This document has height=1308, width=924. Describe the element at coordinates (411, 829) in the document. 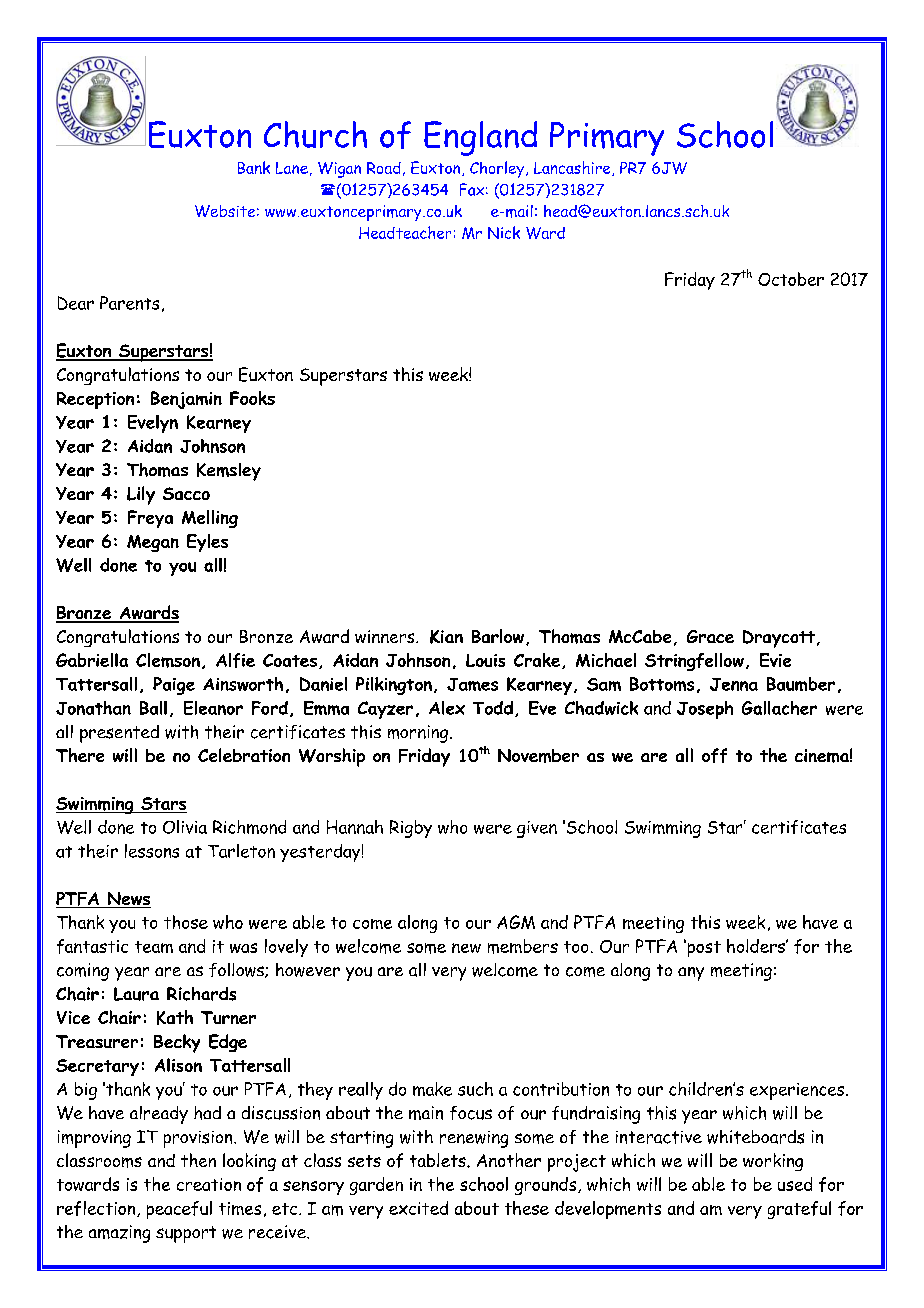

I see `Rigby` at that location.
